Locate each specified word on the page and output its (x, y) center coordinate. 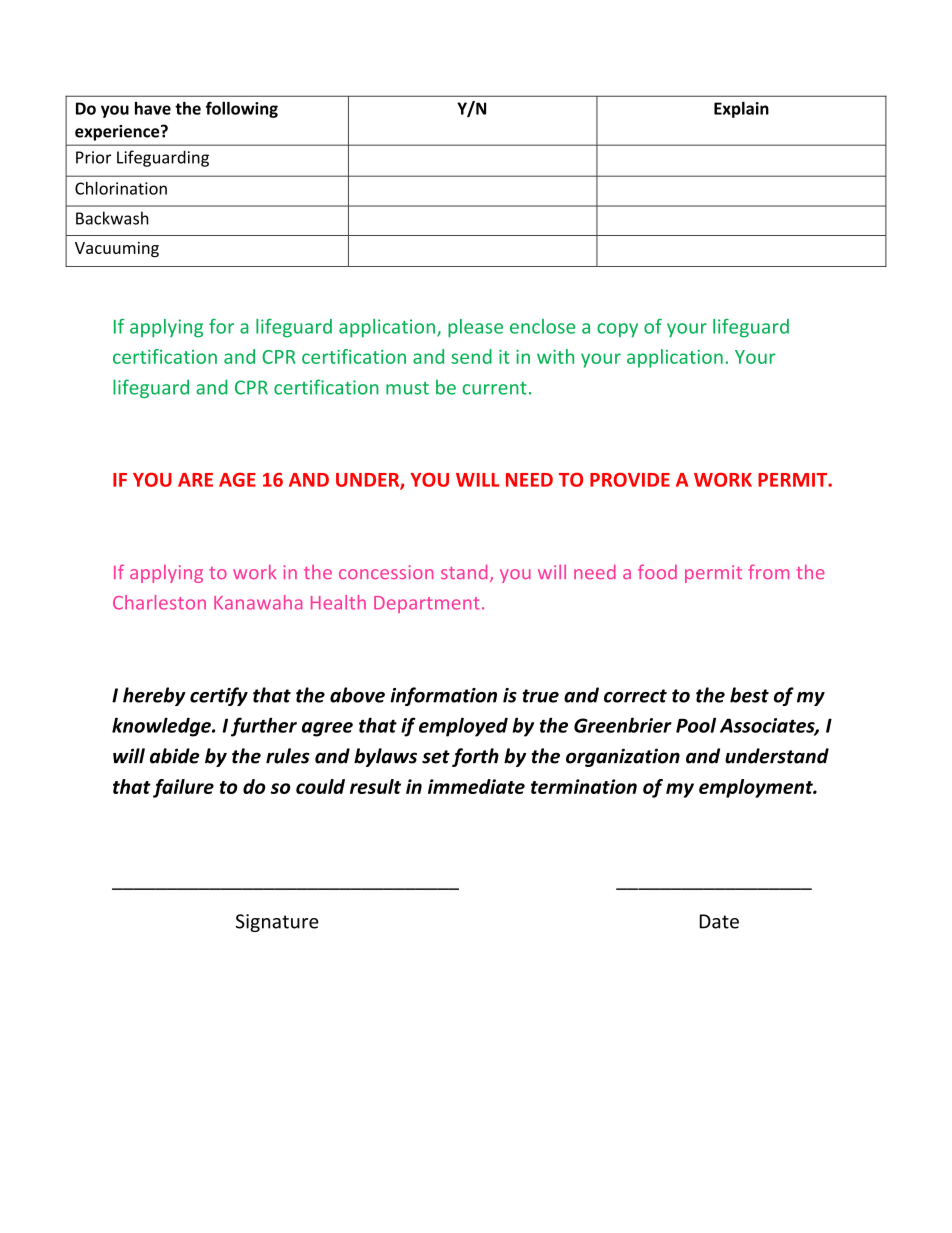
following (242, 109)
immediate (476, 786)
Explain (741, 110)
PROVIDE (630, 479)
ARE (195, 480)
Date (719, 921)
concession (386, 572)
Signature (277, 923)
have (153, 108)
